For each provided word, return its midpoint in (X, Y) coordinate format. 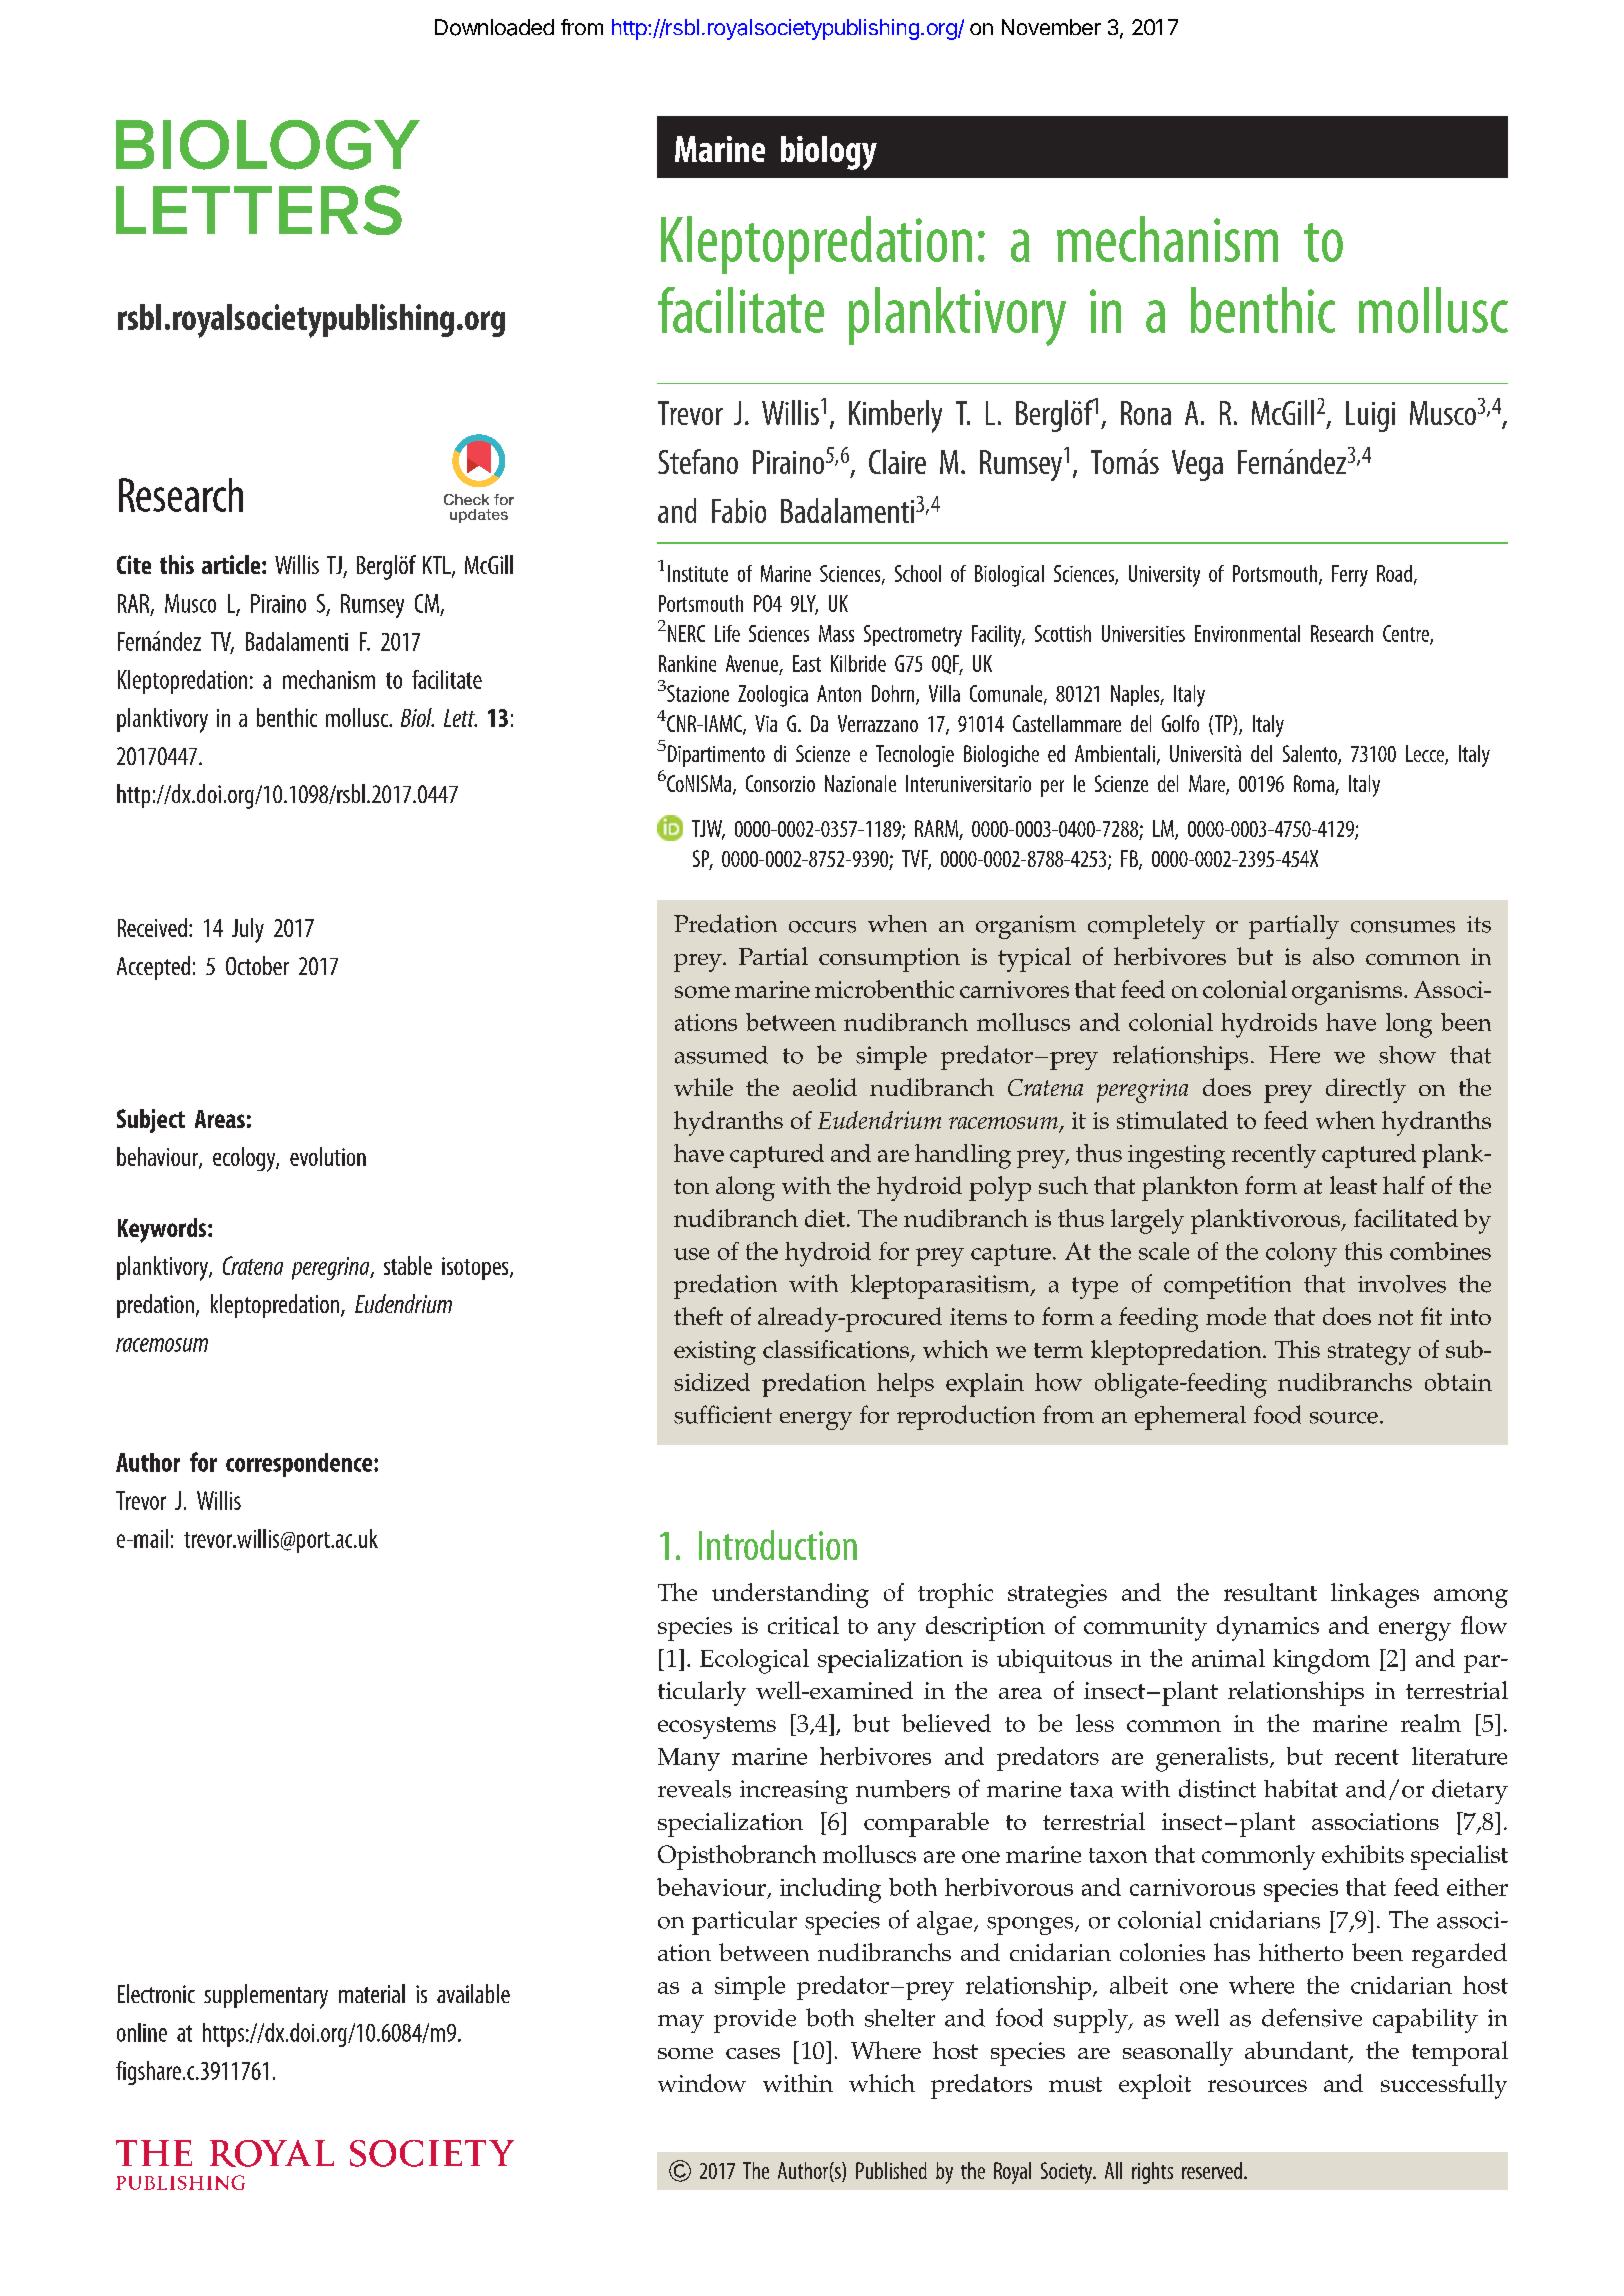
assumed (721, 1055)
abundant (1297, 2051)
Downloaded (494, 27)
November (1051, 27)
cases (753, 2053)
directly (1366, 1090)
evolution (328, 1156)
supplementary (266, 1996)
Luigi (1370, 416)
